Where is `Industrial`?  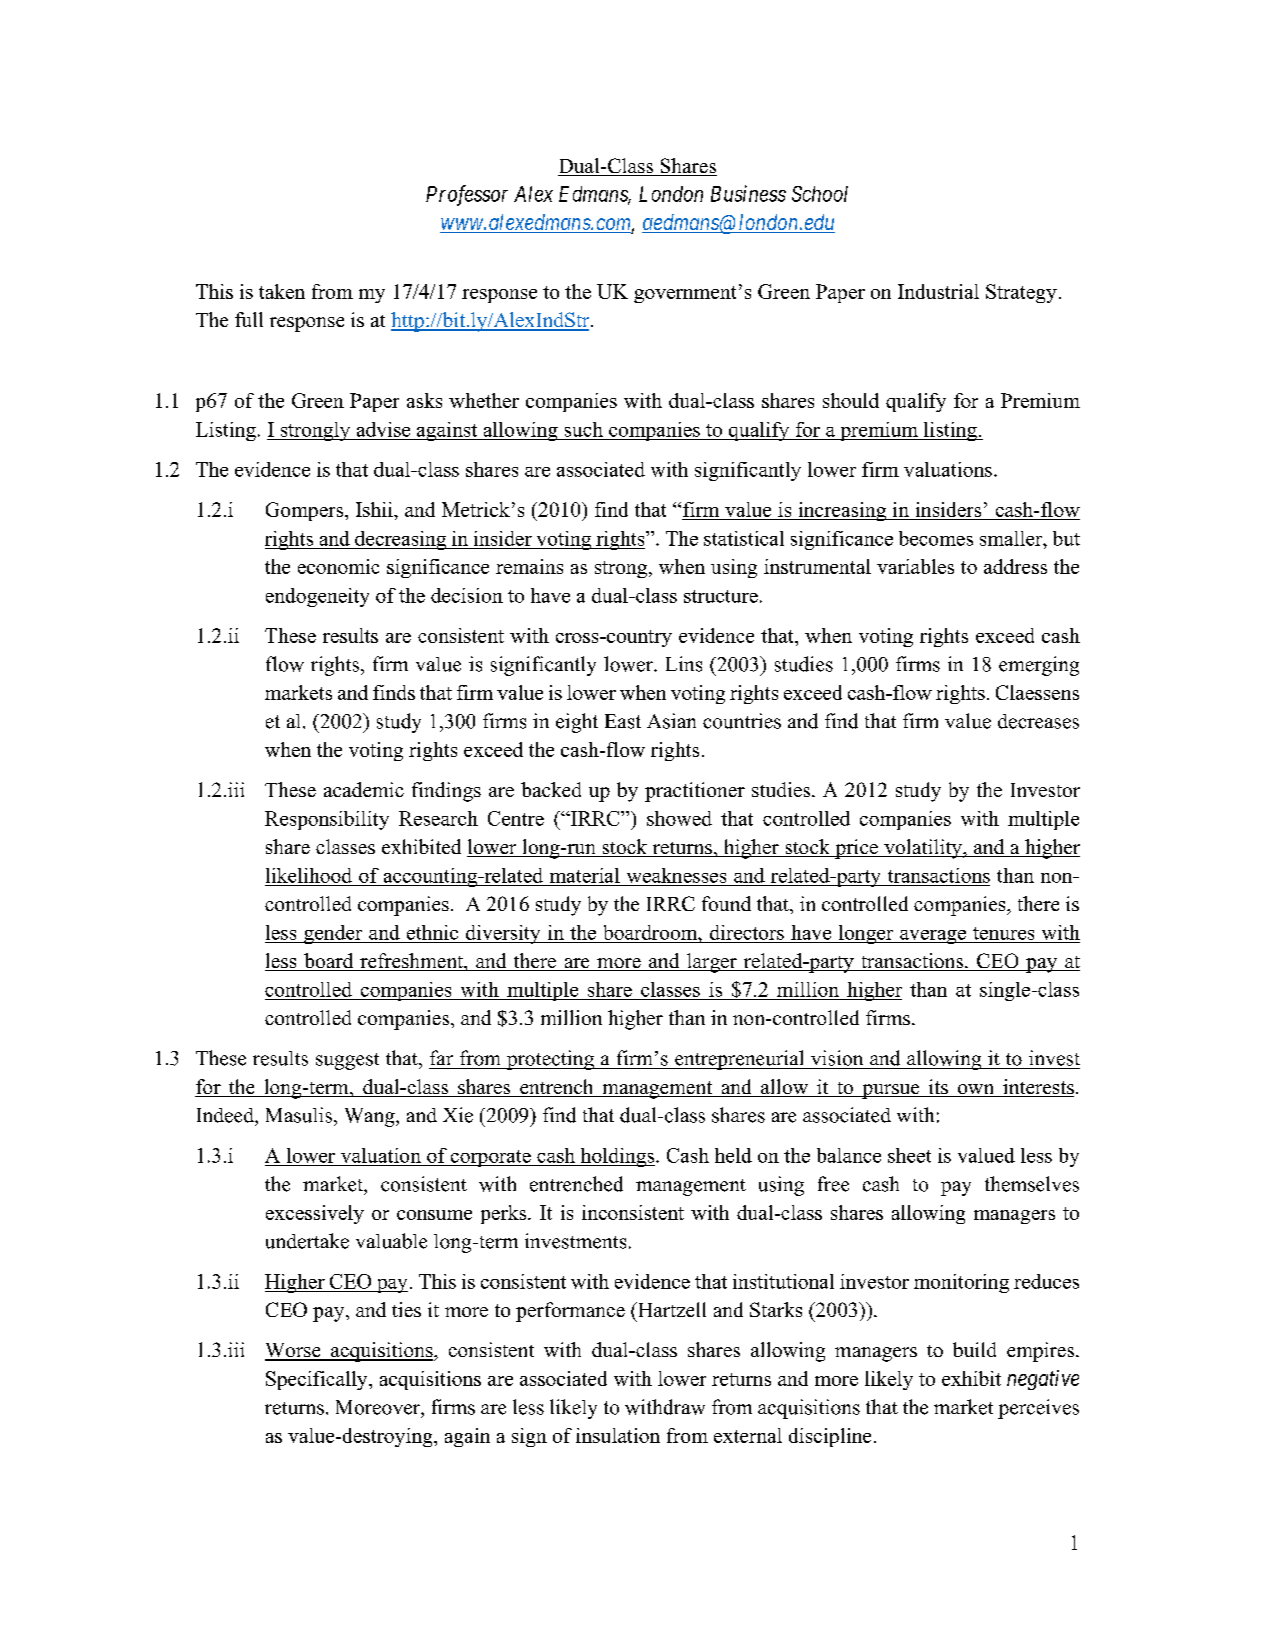
Industrial is located at coordinates (938, 291).
